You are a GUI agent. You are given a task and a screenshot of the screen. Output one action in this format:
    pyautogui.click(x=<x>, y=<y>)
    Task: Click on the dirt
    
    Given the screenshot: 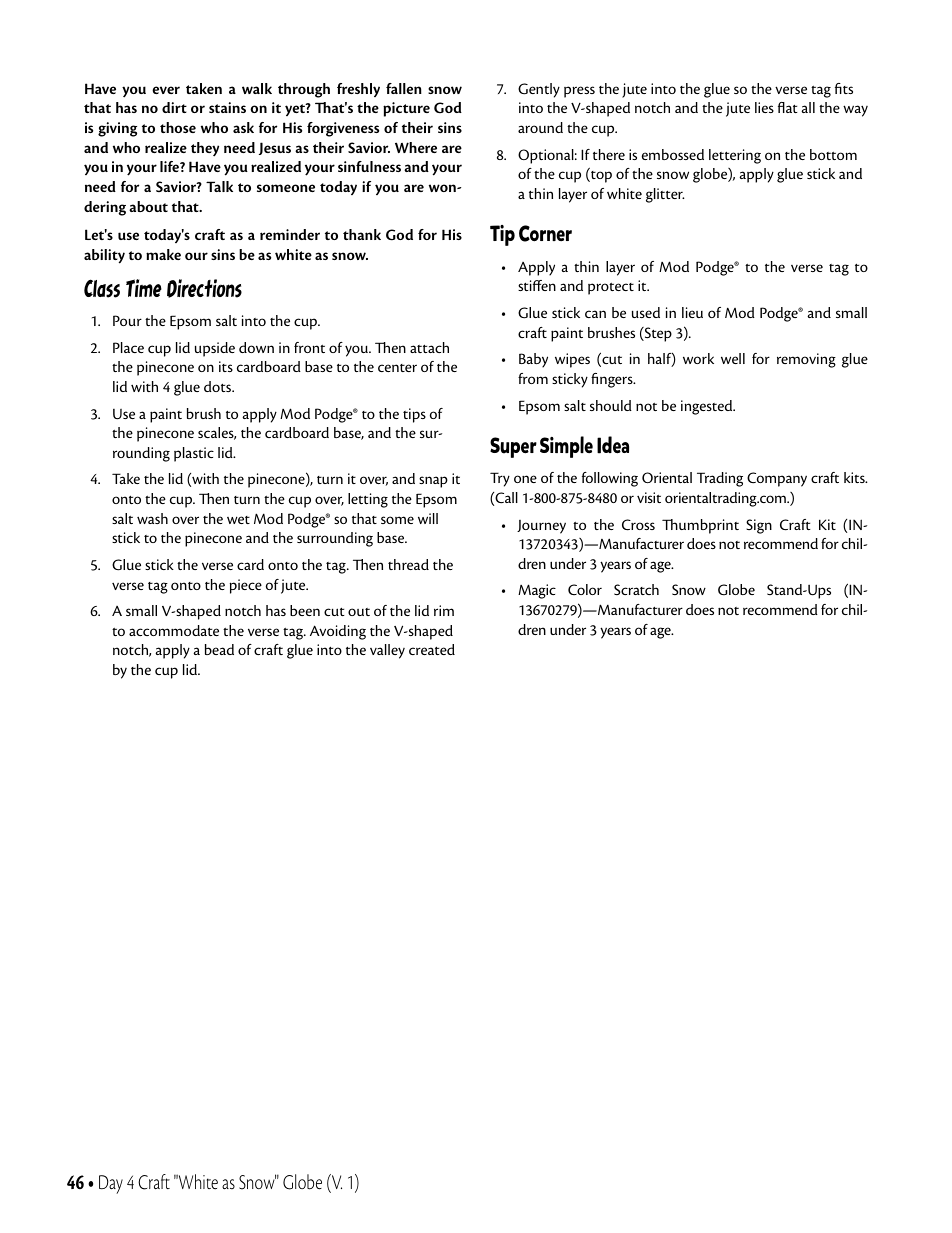 What is the action you would take?
    pyautogui.click(x=174, y=107)
